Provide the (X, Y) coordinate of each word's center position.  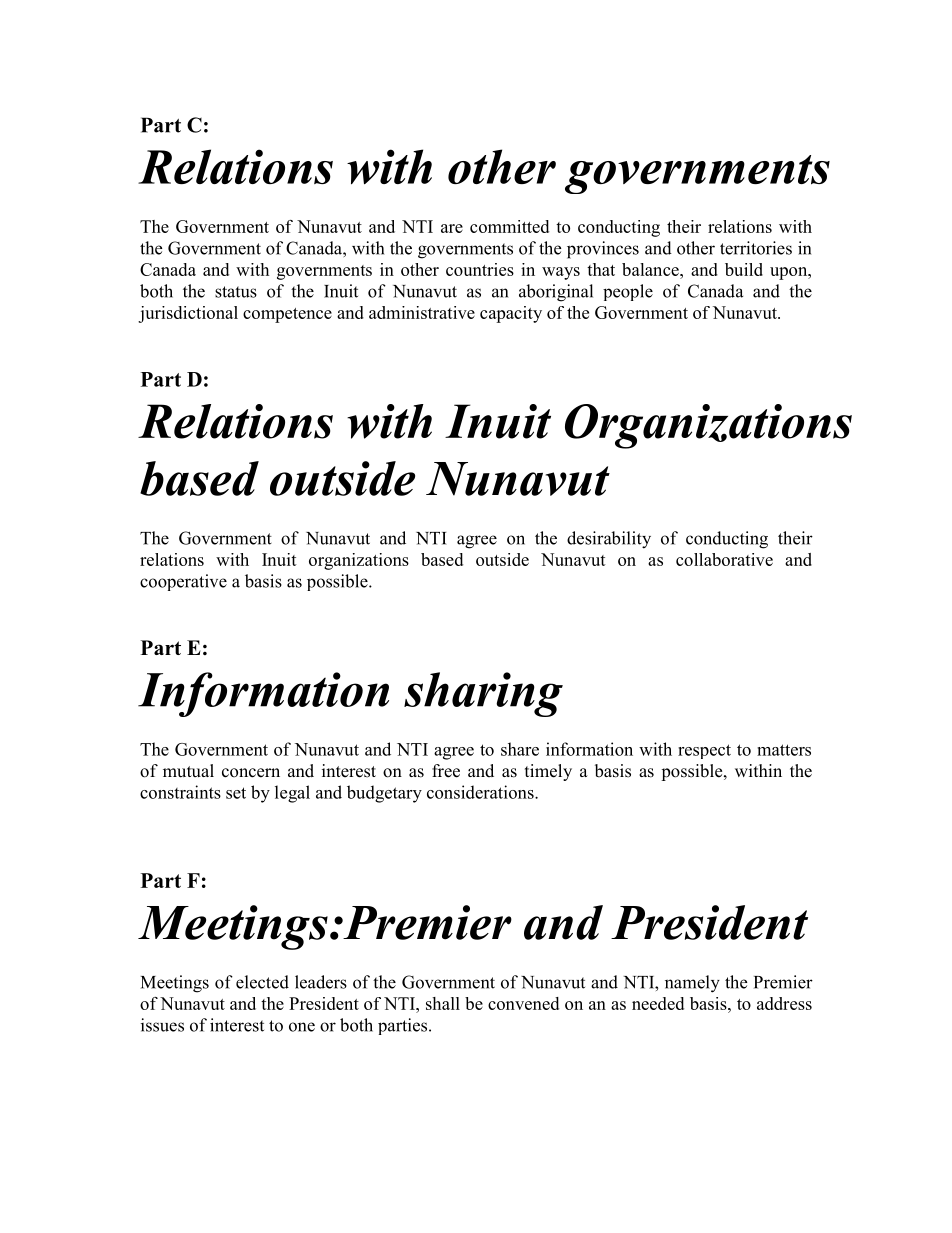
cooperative (183, 582)
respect (704, 751)
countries (480, 269)
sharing (483, 694)
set (236, 793)
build (744, 269)
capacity (511, 314)
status (236, 292)
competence (287, 315)
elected (262, 982)
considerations (481, 792)
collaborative (724, 559)
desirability (609, 540)
